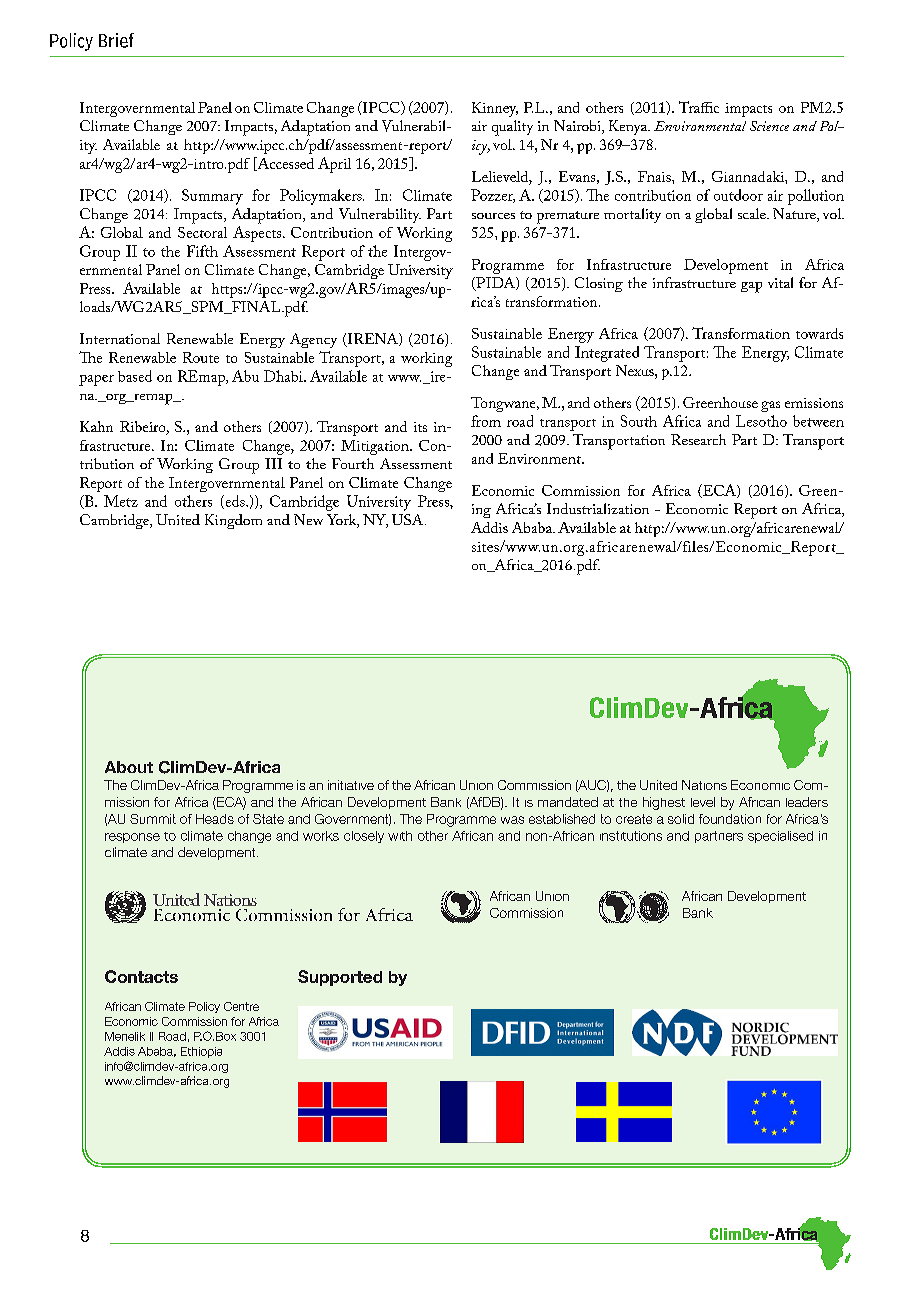 The width and height of the screenshot is (924, 1308). Describe the element at coordinates (495, 109) in the screenshot. I see `Kinney` at that location.
